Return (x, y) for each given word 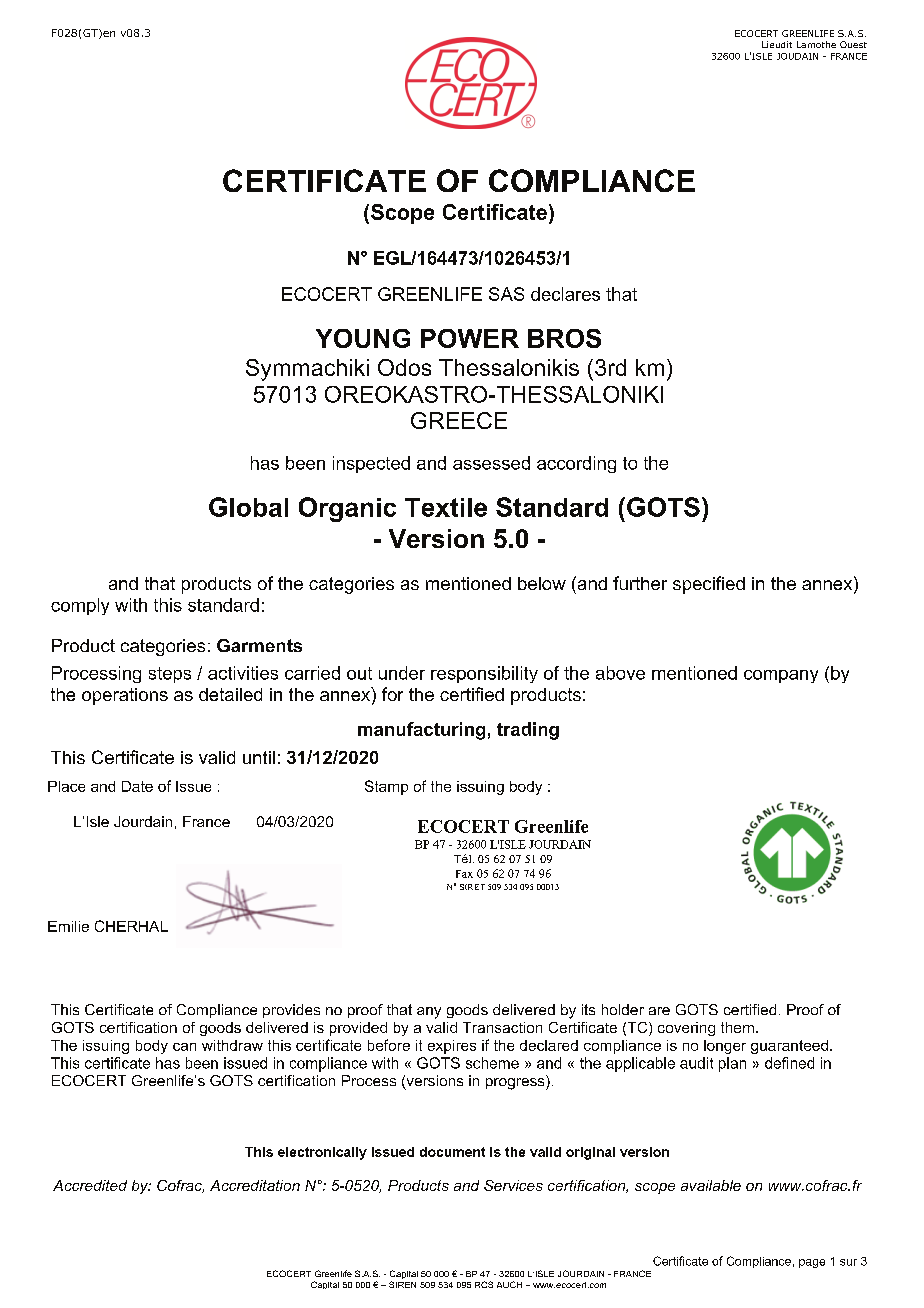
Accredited (90, 1185)
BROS (564, 338)
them (737, 1027)
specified (709, 585)
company (781, 676)
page (812, 1263)
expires (452, 1047)
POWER (470, 338)
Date (137, 786)
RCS (484, 1284)
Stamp (386, 787)
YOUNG (363, 338)
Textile (446, 507)
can (184, 1047)
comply (80, 606)
